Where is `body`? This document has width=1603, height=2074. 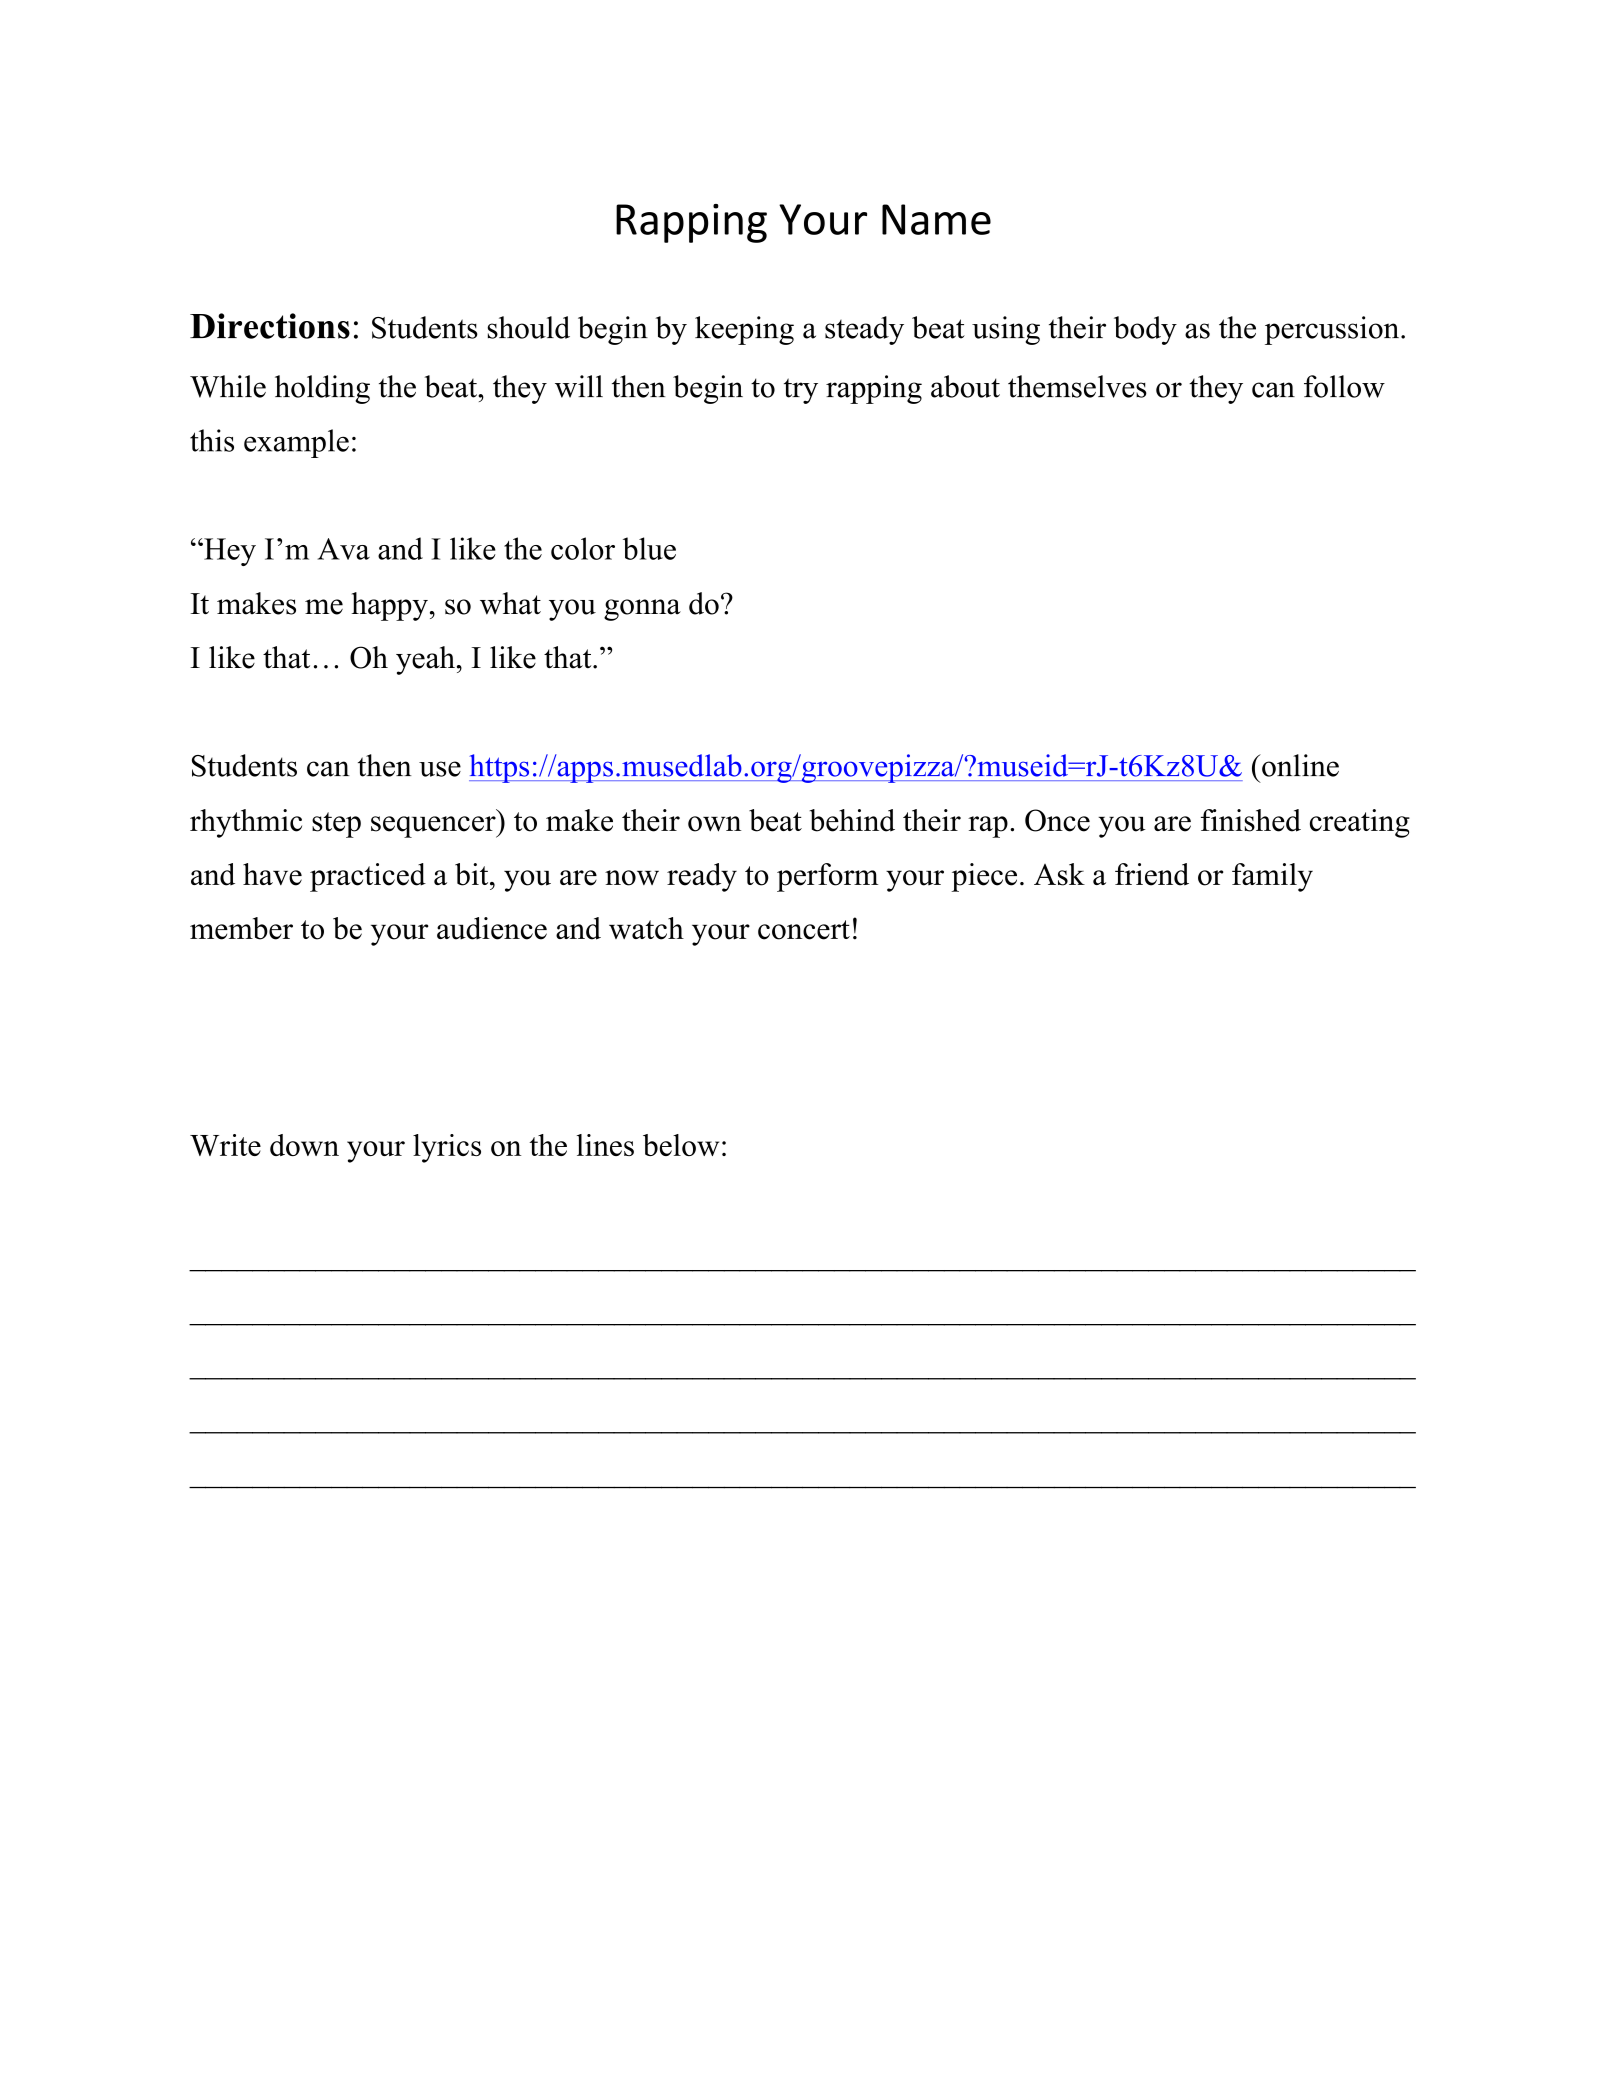 body is located at coordinates (1145, 330).
